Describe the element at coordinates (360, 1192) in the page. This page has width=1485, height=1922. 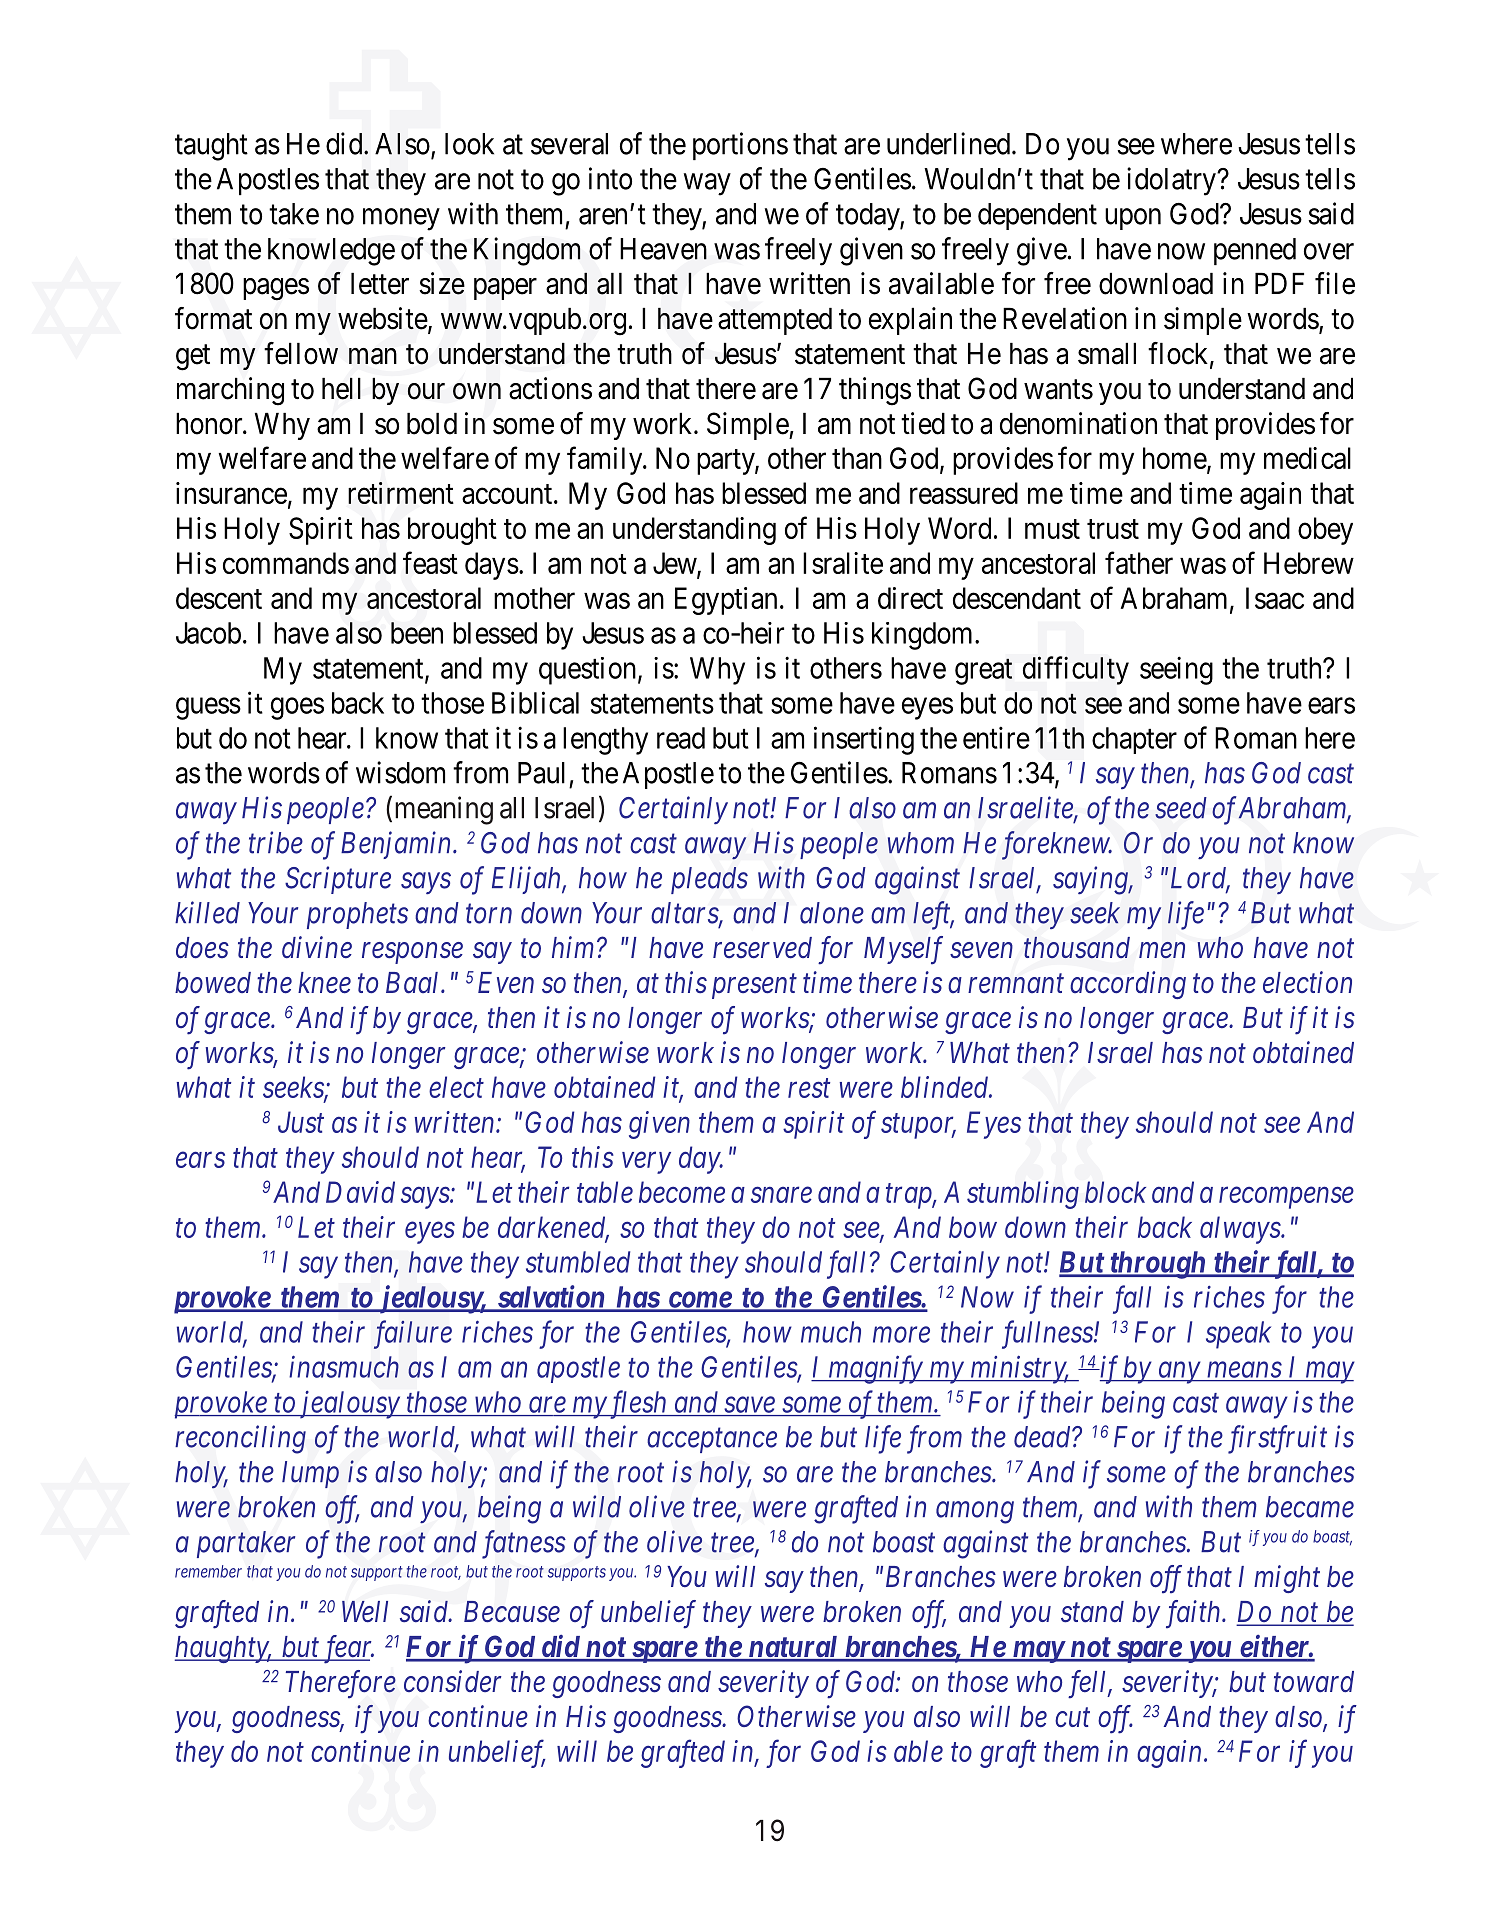
I see `David` at that location.
